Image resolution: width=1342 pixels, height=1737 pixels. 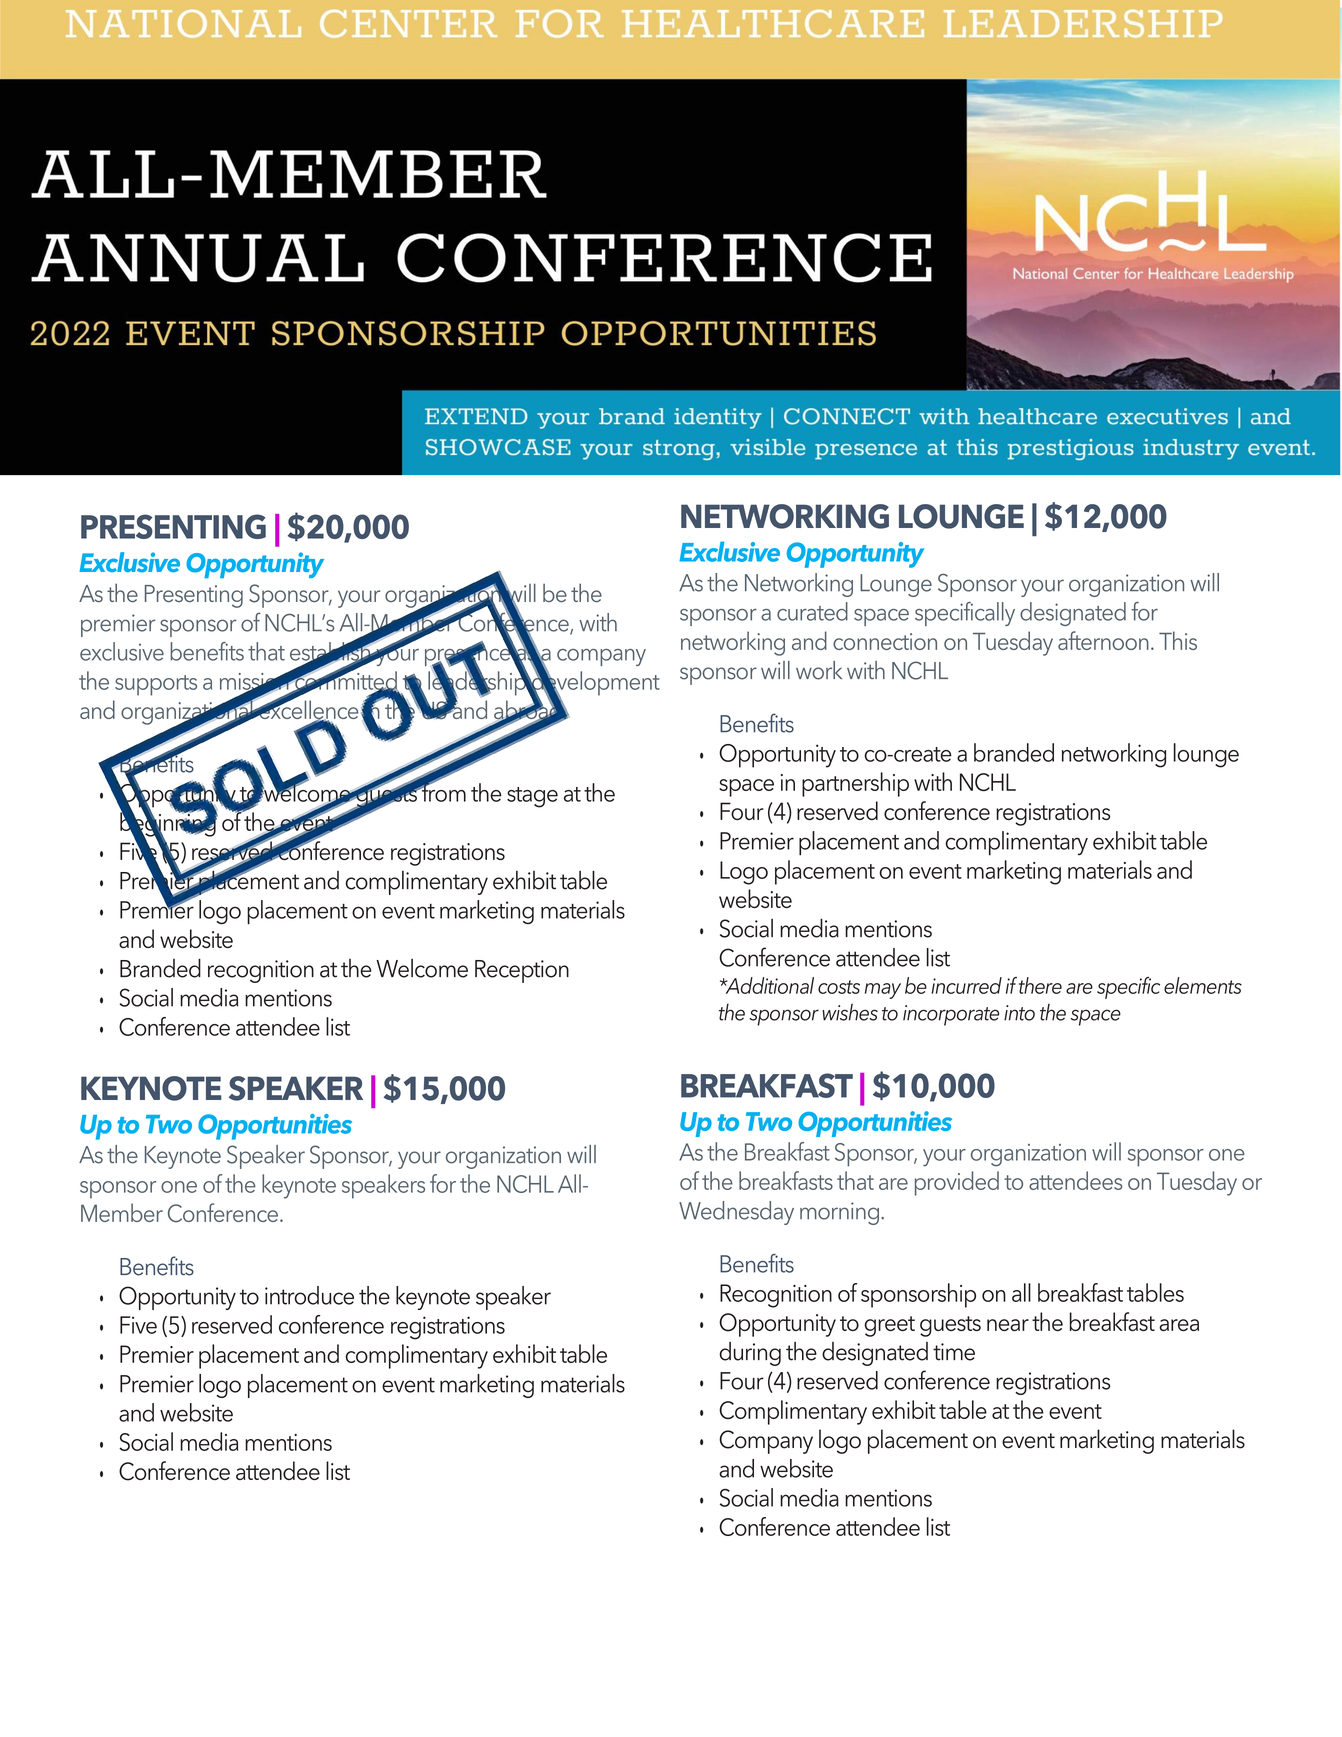 I want to click on Reception, so click(x=522, y=971).
